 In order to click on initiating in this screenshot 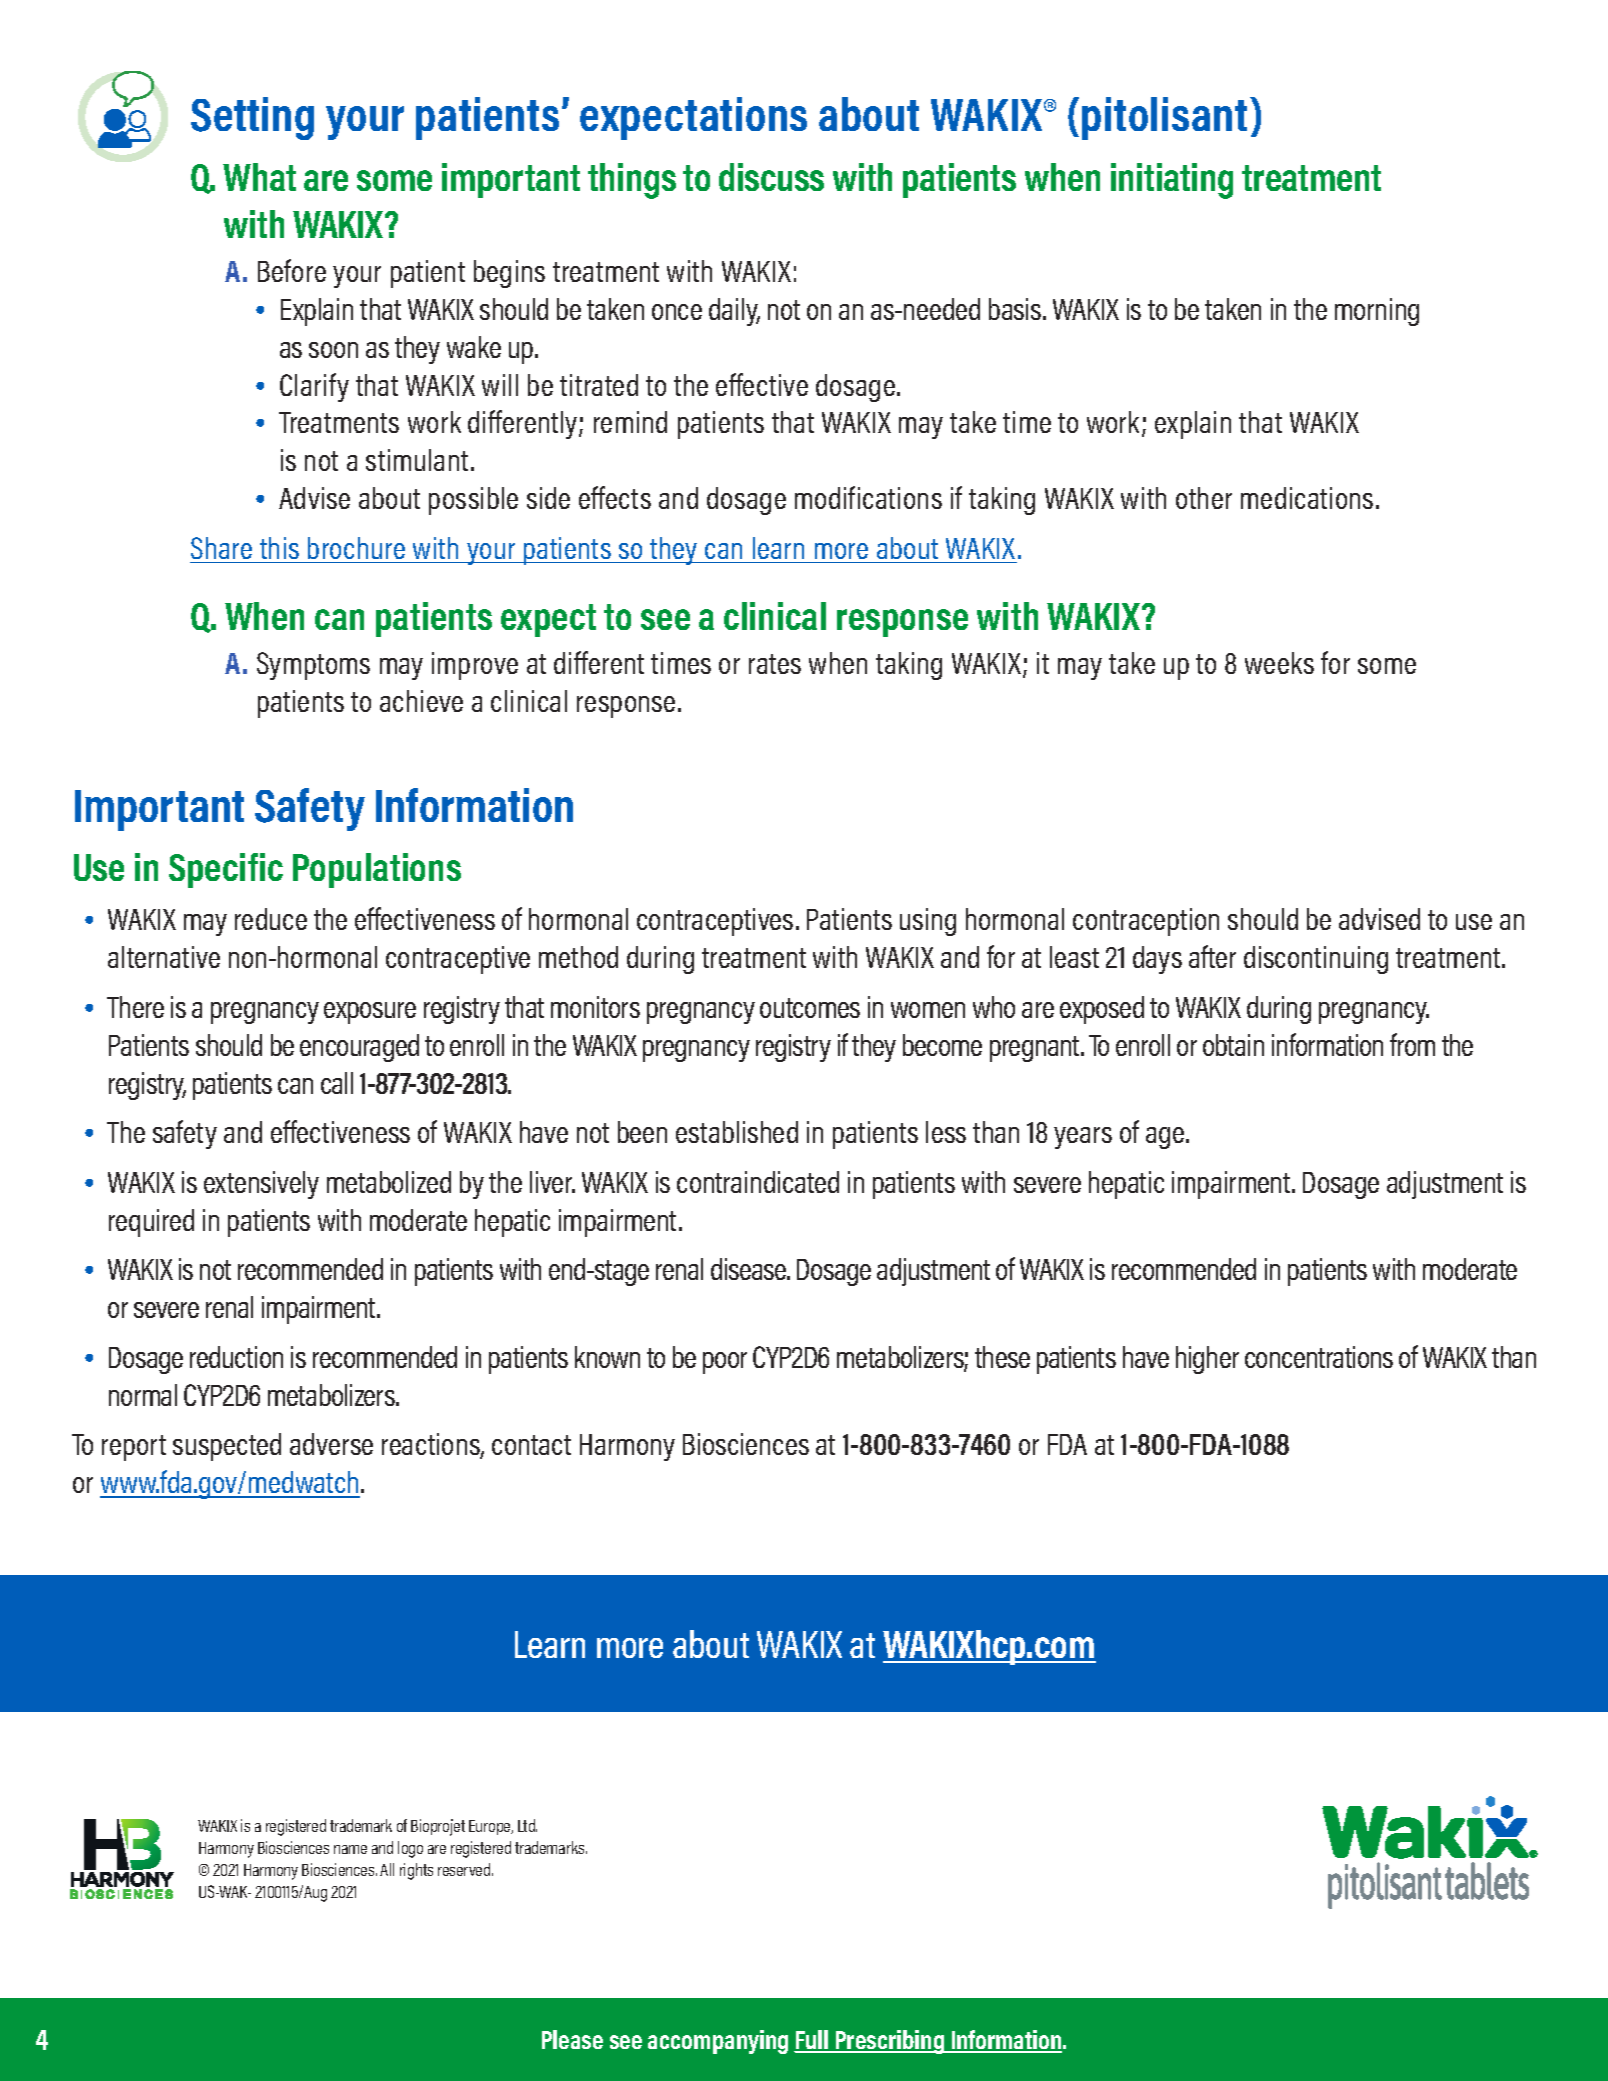, I will do `click(1172, 181)`.
